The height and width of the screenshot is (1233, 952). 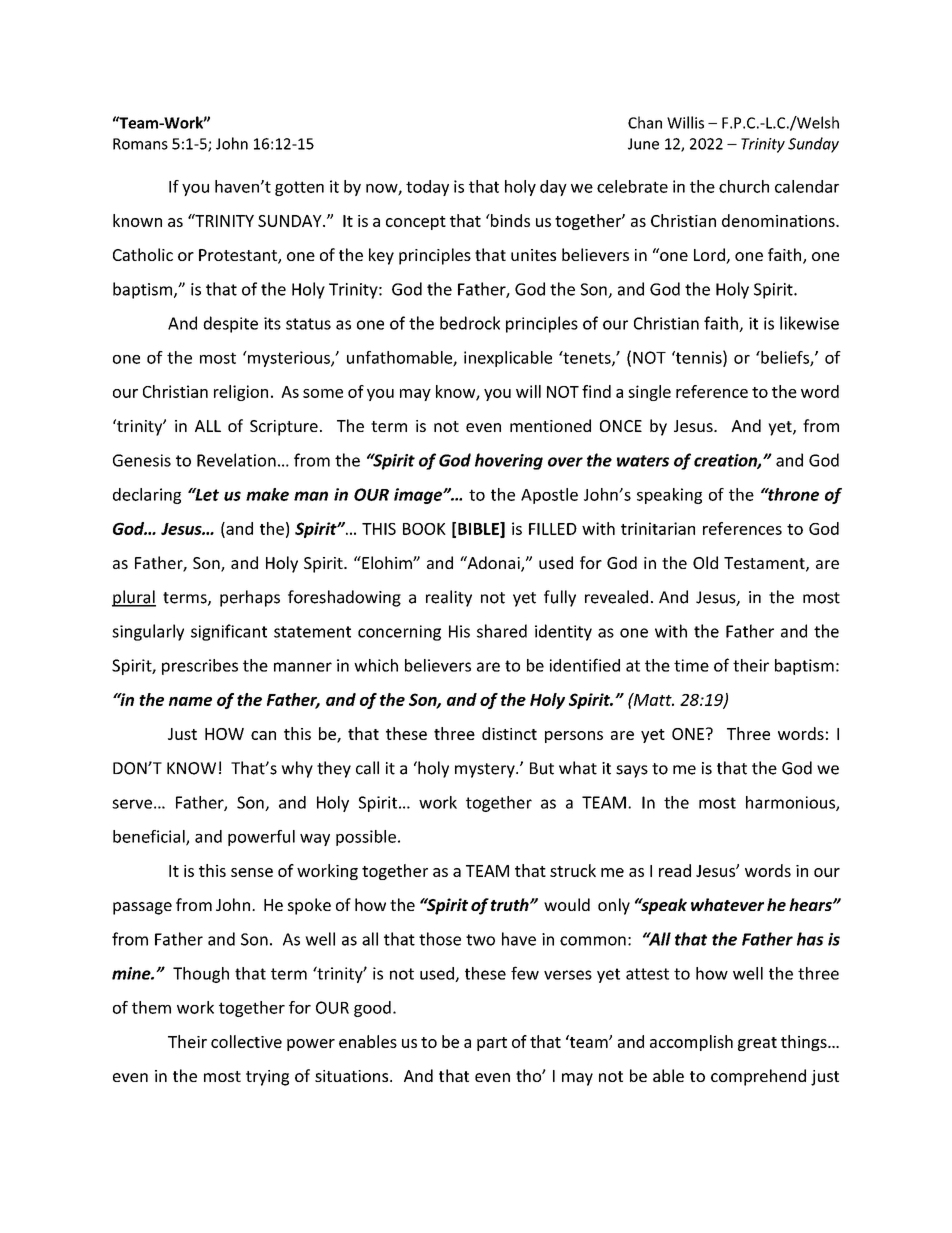 I want to click on trinitarian, so click(x=658, y=528).
